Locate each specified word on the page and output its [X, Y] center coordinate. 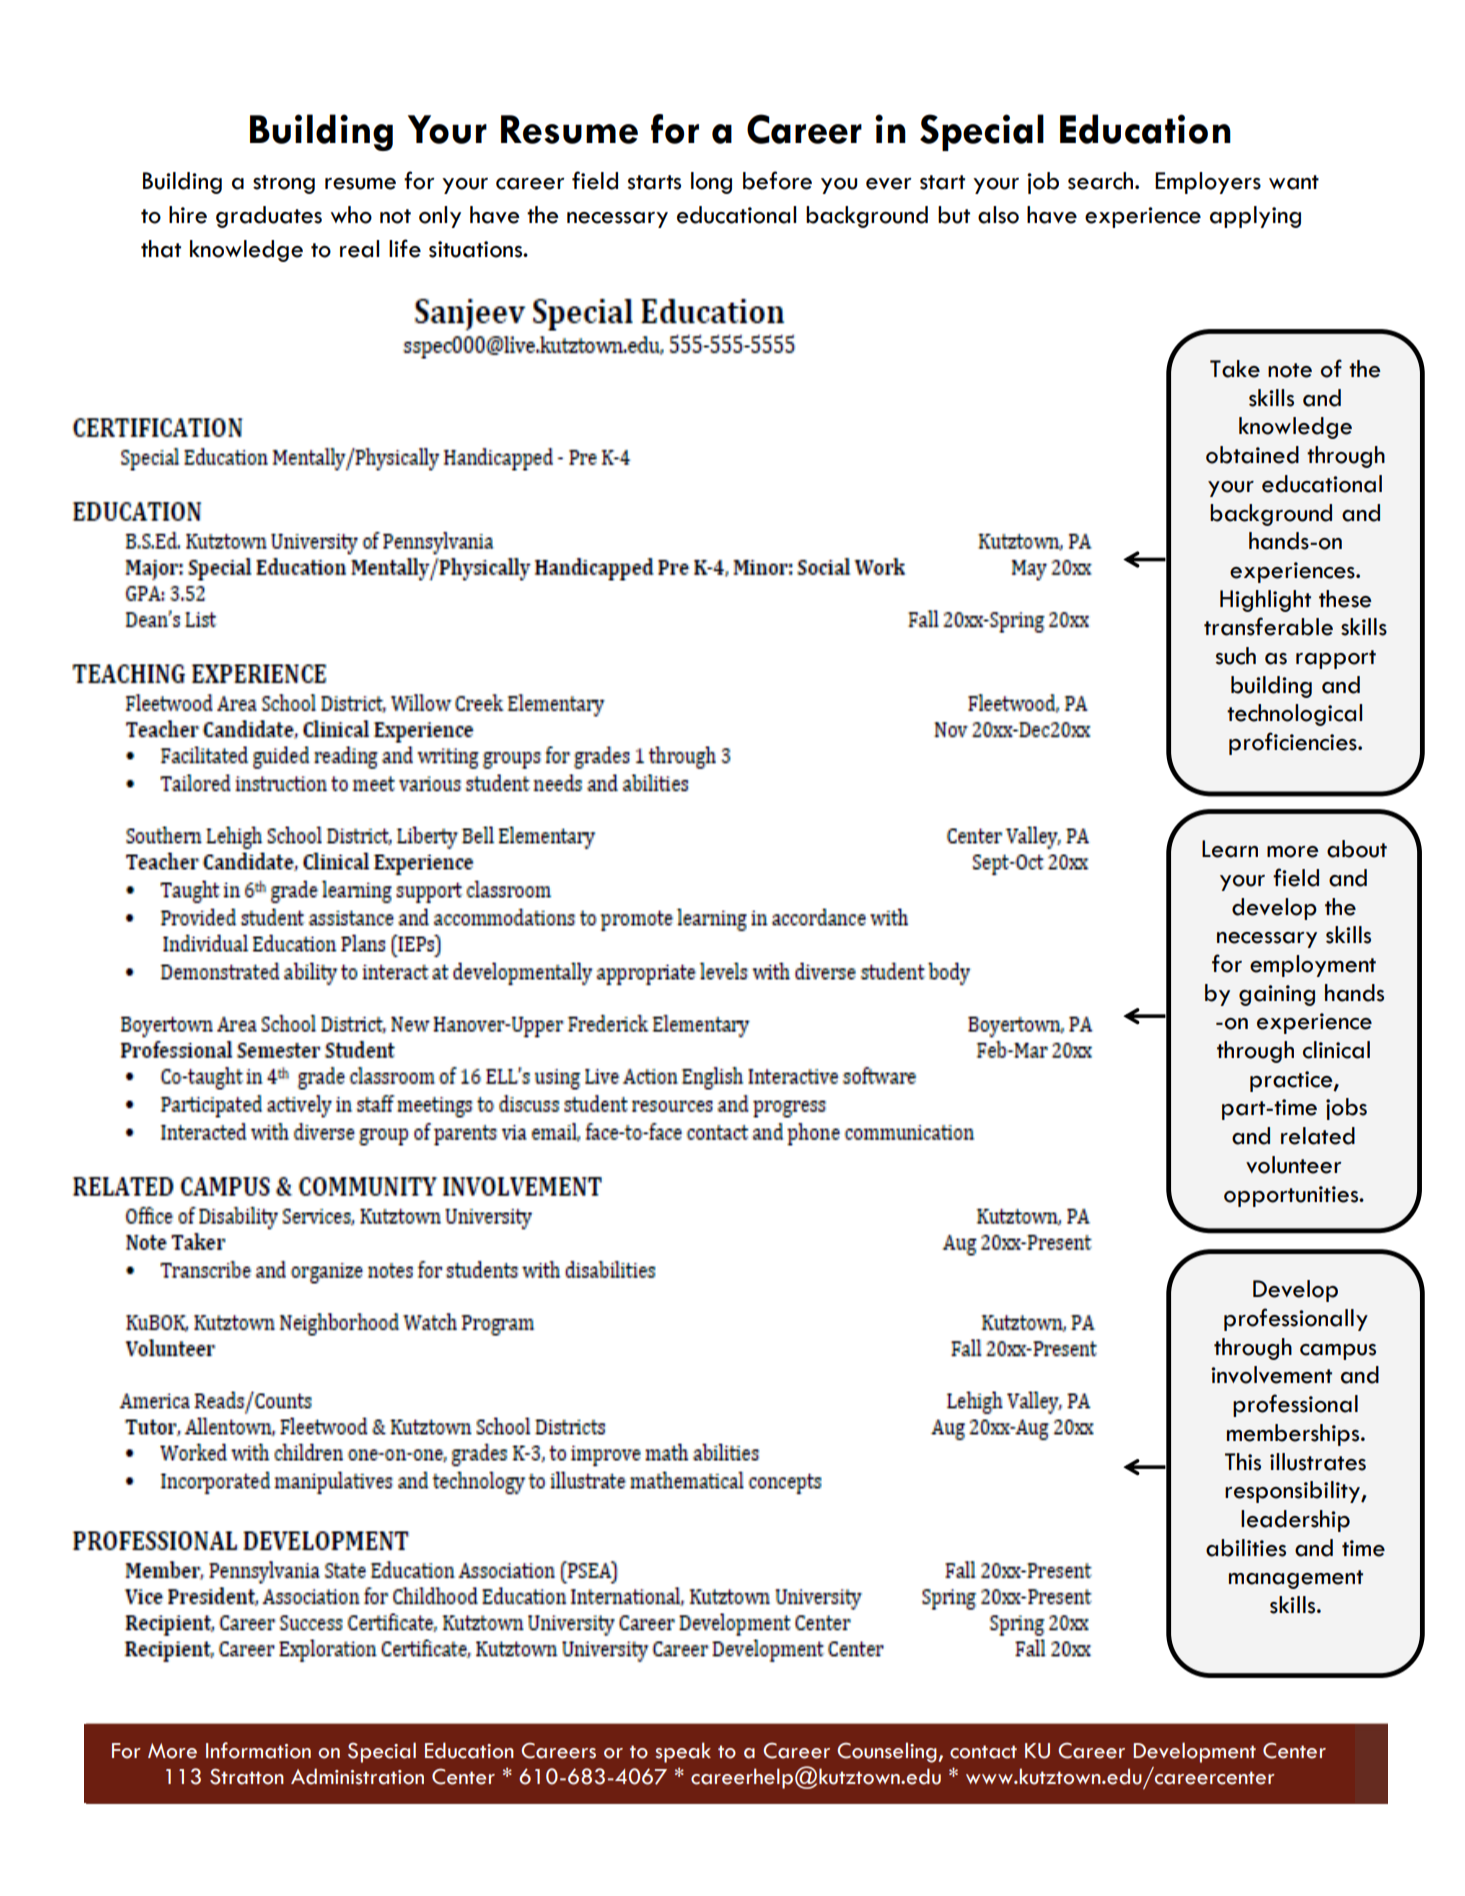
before [777, 180]
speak [683, 1752]
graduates [269, 217]
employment [1313, 966]
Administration [357, 1776]
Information [258, 1750]
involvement [1271, 1375]
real [359, 249]
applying [1255, 217]
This [1243, 1462]
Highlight [1265, 601]
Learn [1230, 849]
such [1236, 656]
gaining [1277, 995]
